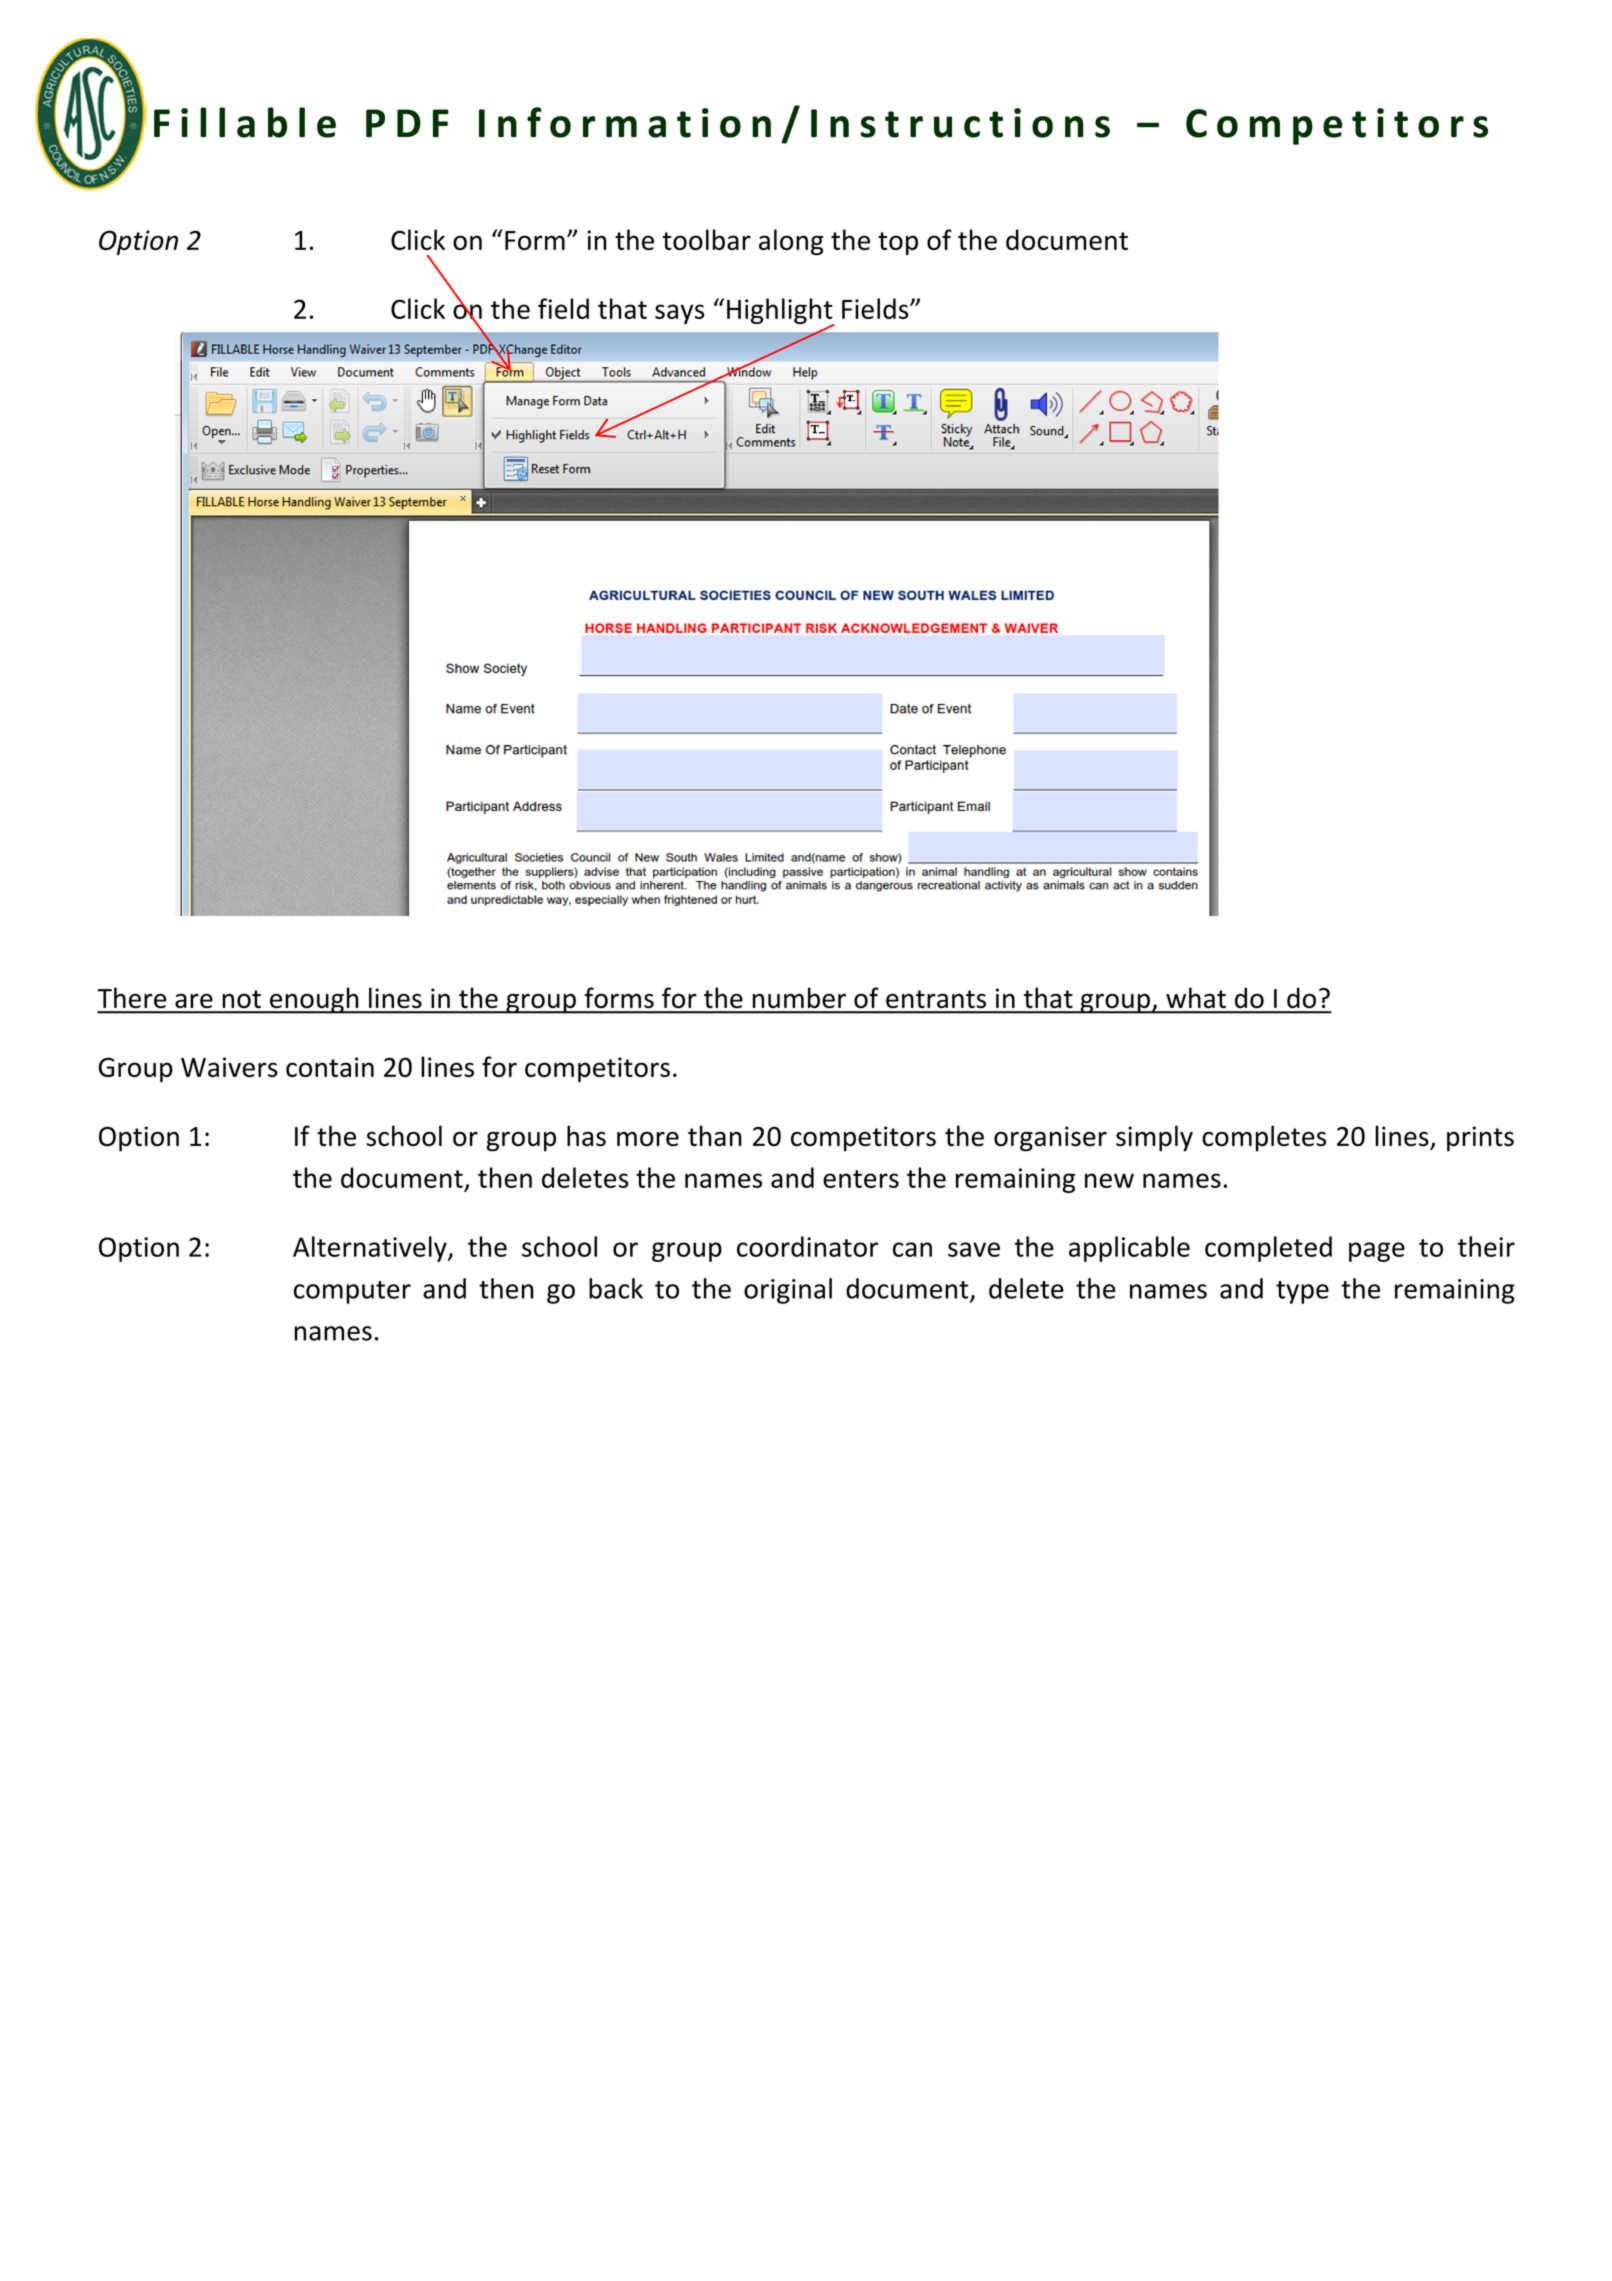 Image resolution: width=1612 pixels, height=2281 pixels. I want to click on contain, so click(330, 1067).
